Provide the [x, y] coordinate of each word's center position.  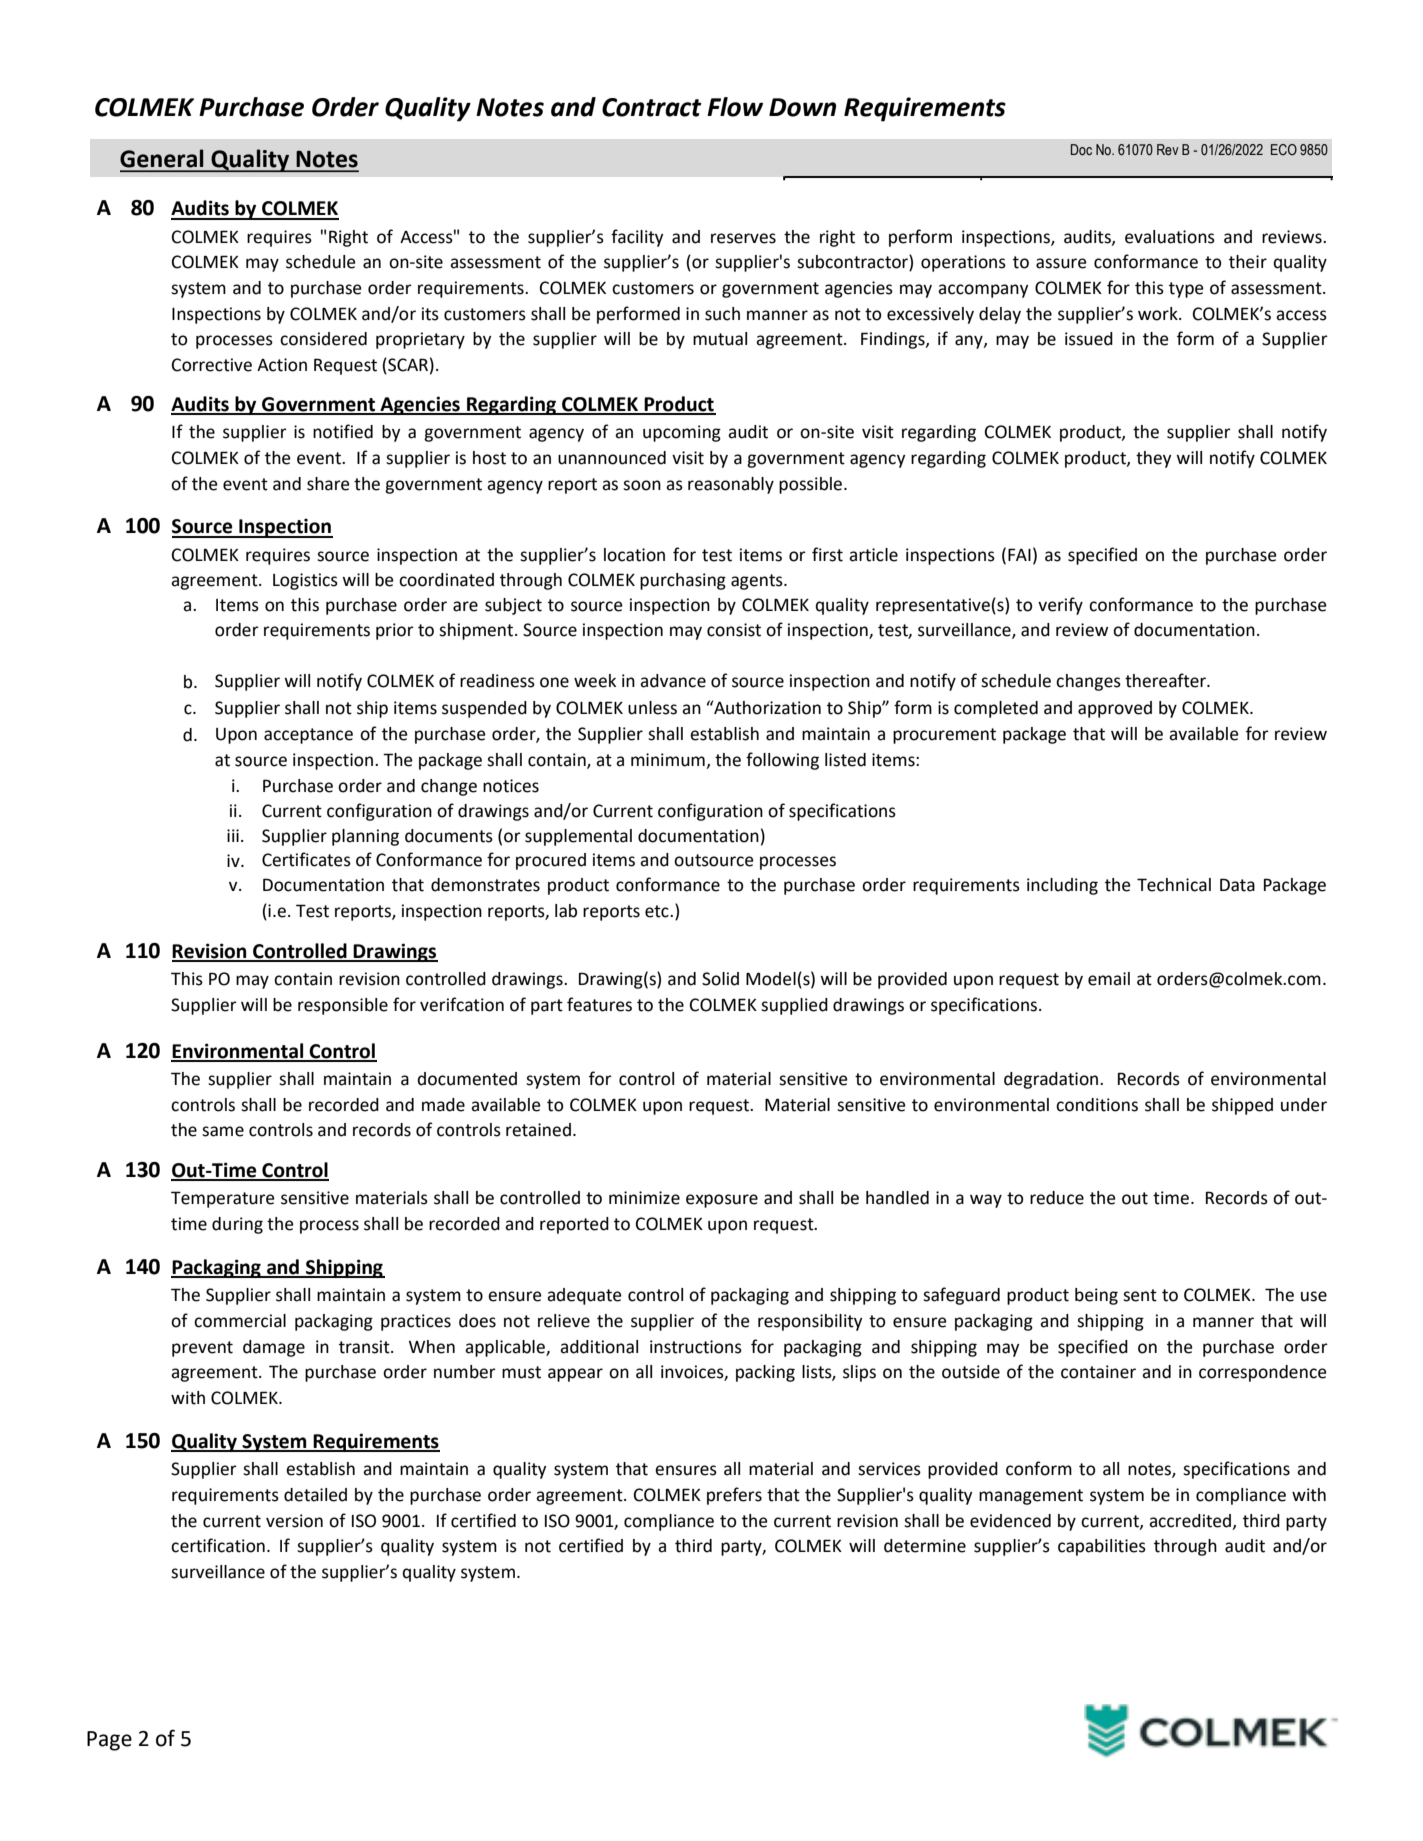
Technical [1174, 885]
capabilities [1102, 1547]
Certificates [306, 859]
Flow [735, 107]
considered [323, 339]
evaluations [1170, 237]
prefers [734, 1496]
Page [109, 1741]
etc [658, 911]
